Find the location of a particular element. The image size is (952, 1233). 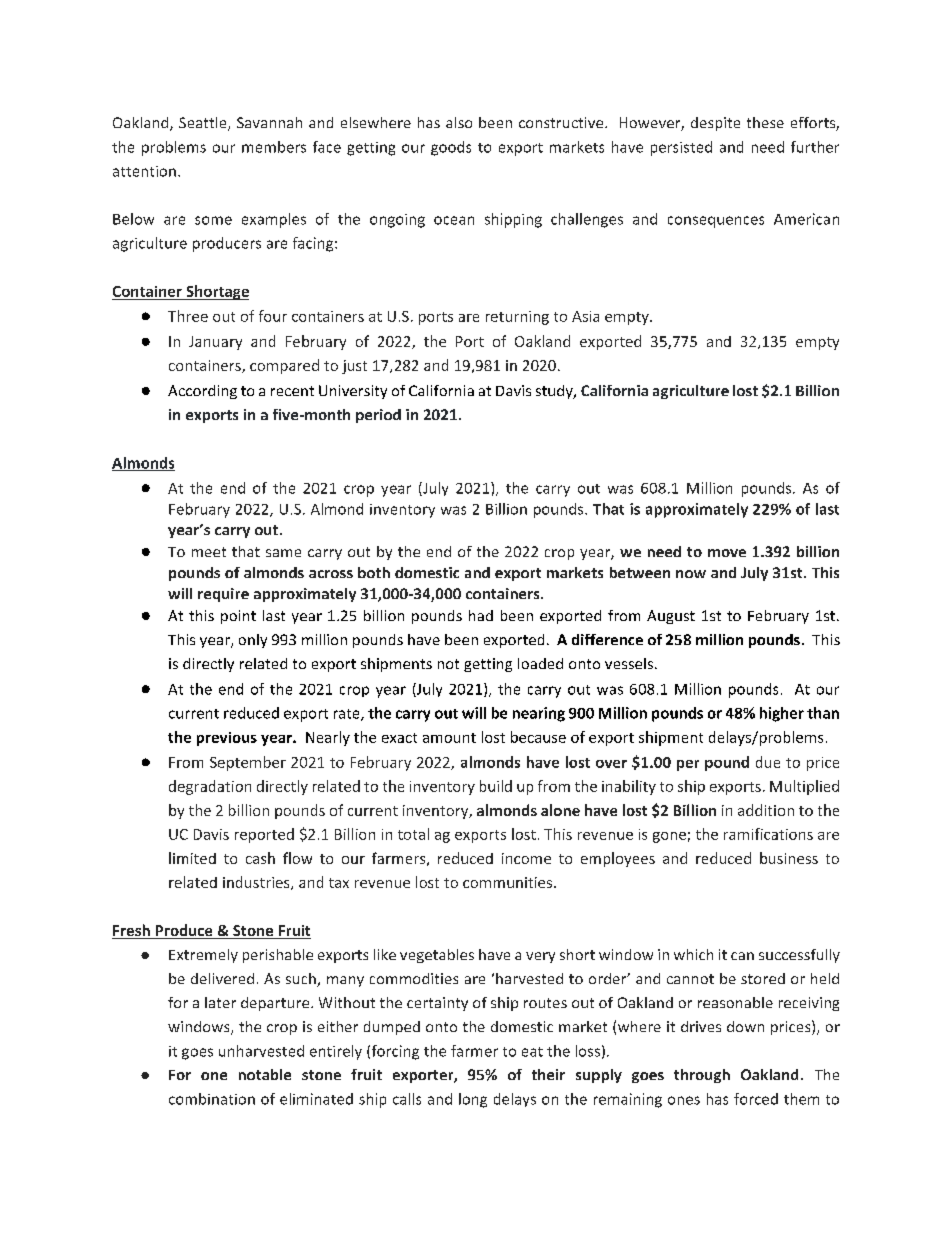

through is located at coordinates (702, 1076).
